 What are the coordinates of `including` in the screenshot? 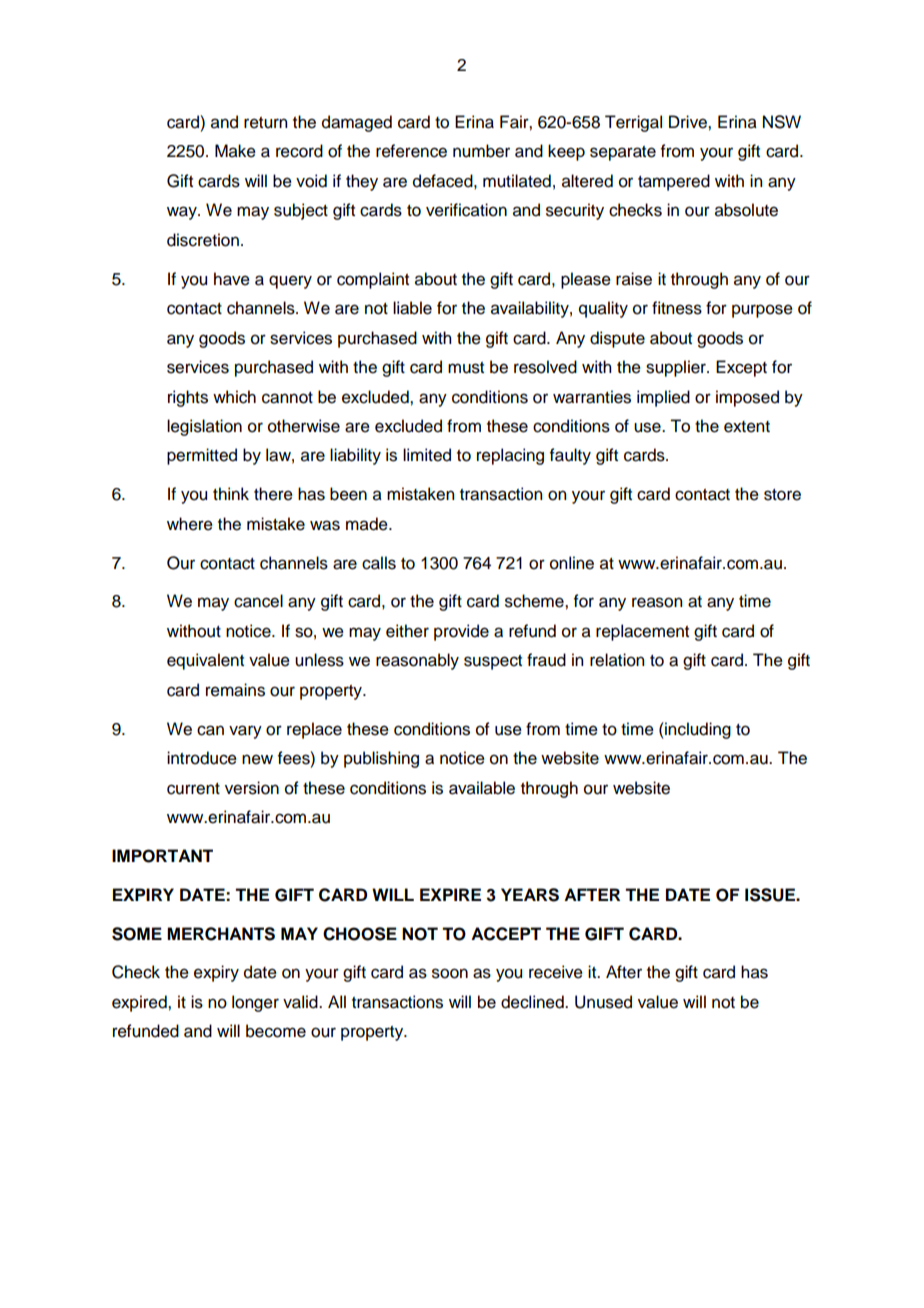 It's located at (697, 730).
